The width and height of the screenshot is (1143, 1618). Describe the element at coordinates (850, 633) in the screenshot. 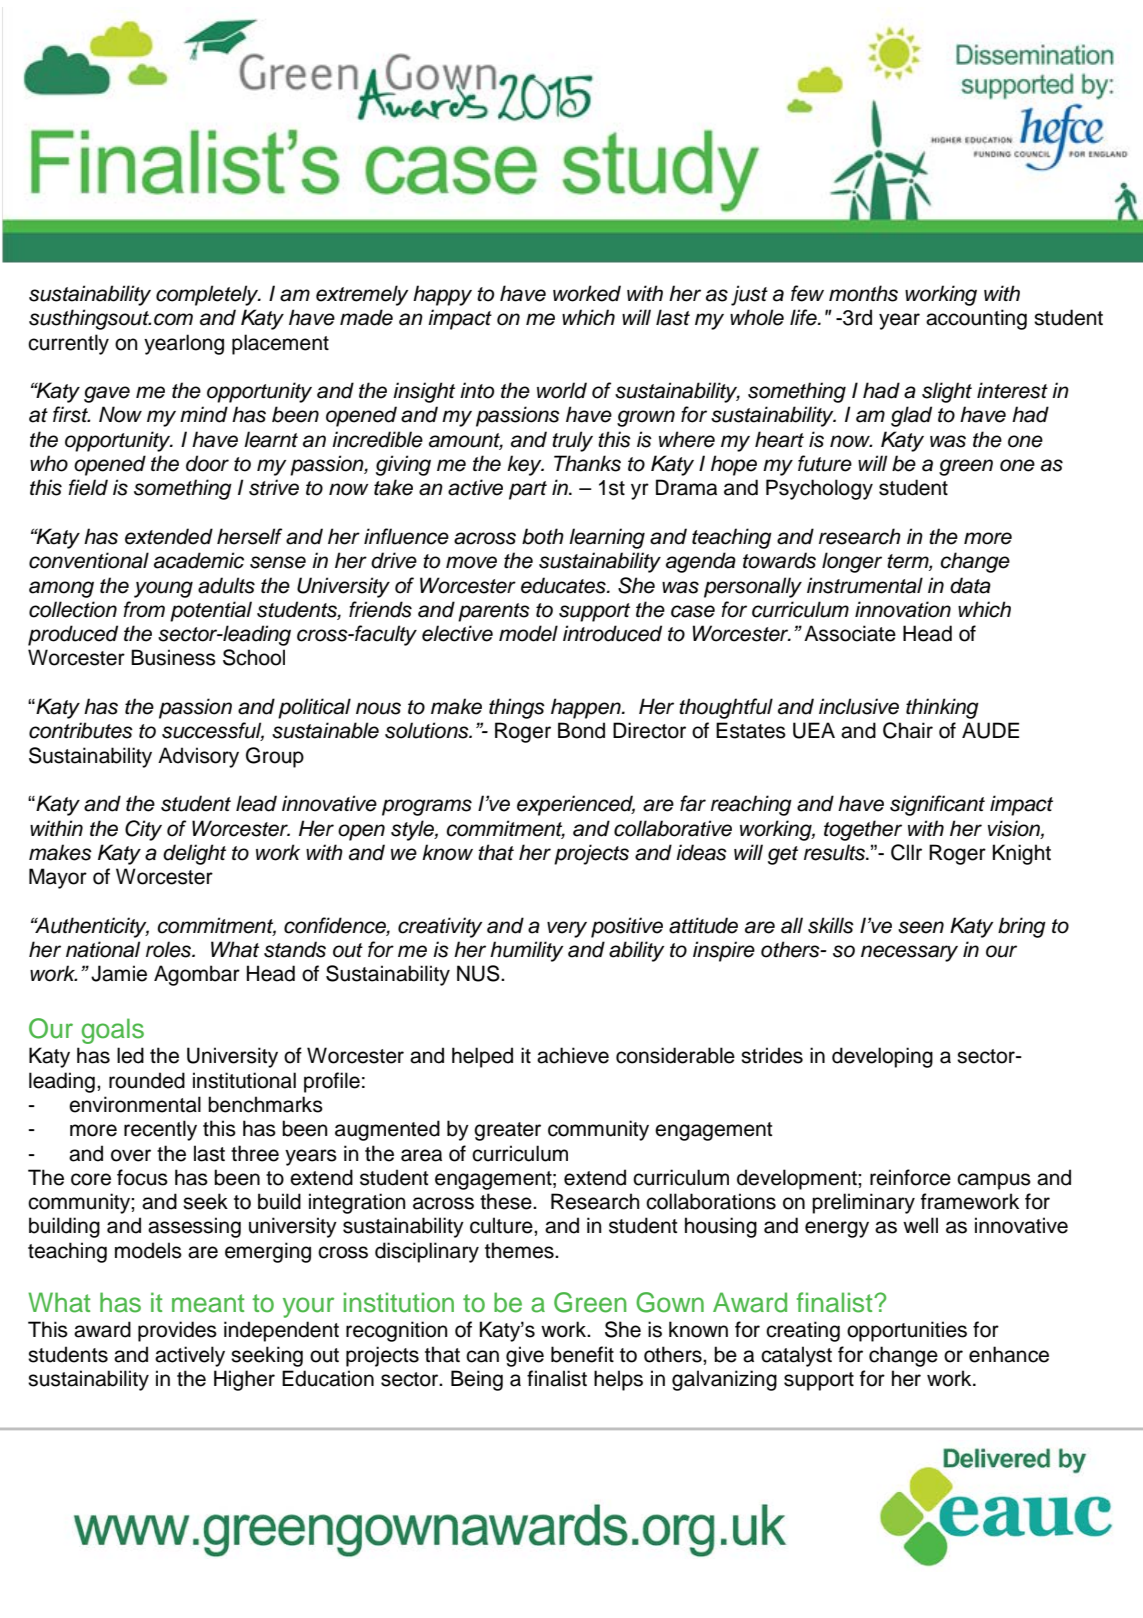

I see `Associate` at that location.
